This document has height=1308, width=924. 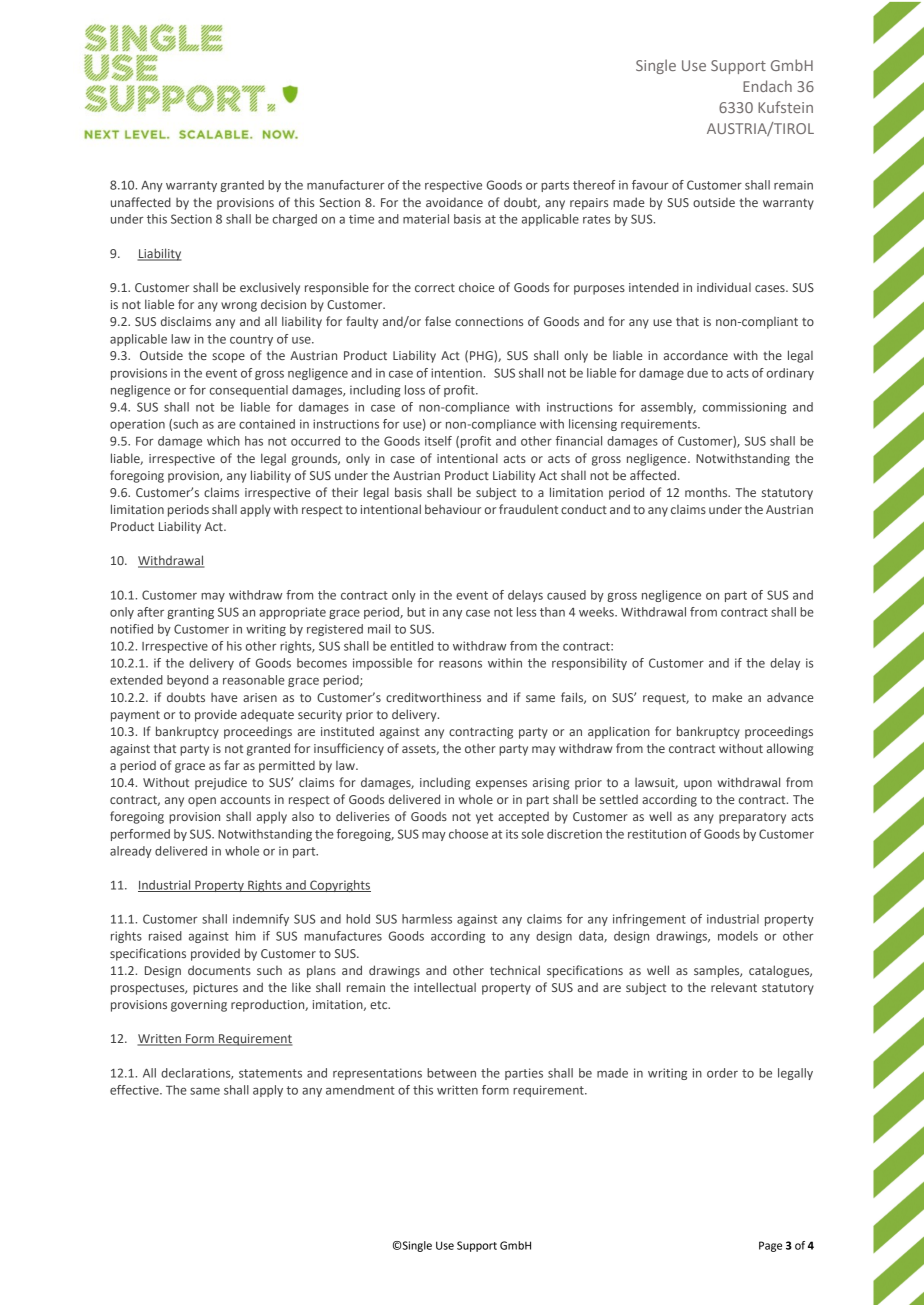 What do you see at coordinates (433, 697) in the document?
I see `creditworthiness` at bounding box center [433, 697].
